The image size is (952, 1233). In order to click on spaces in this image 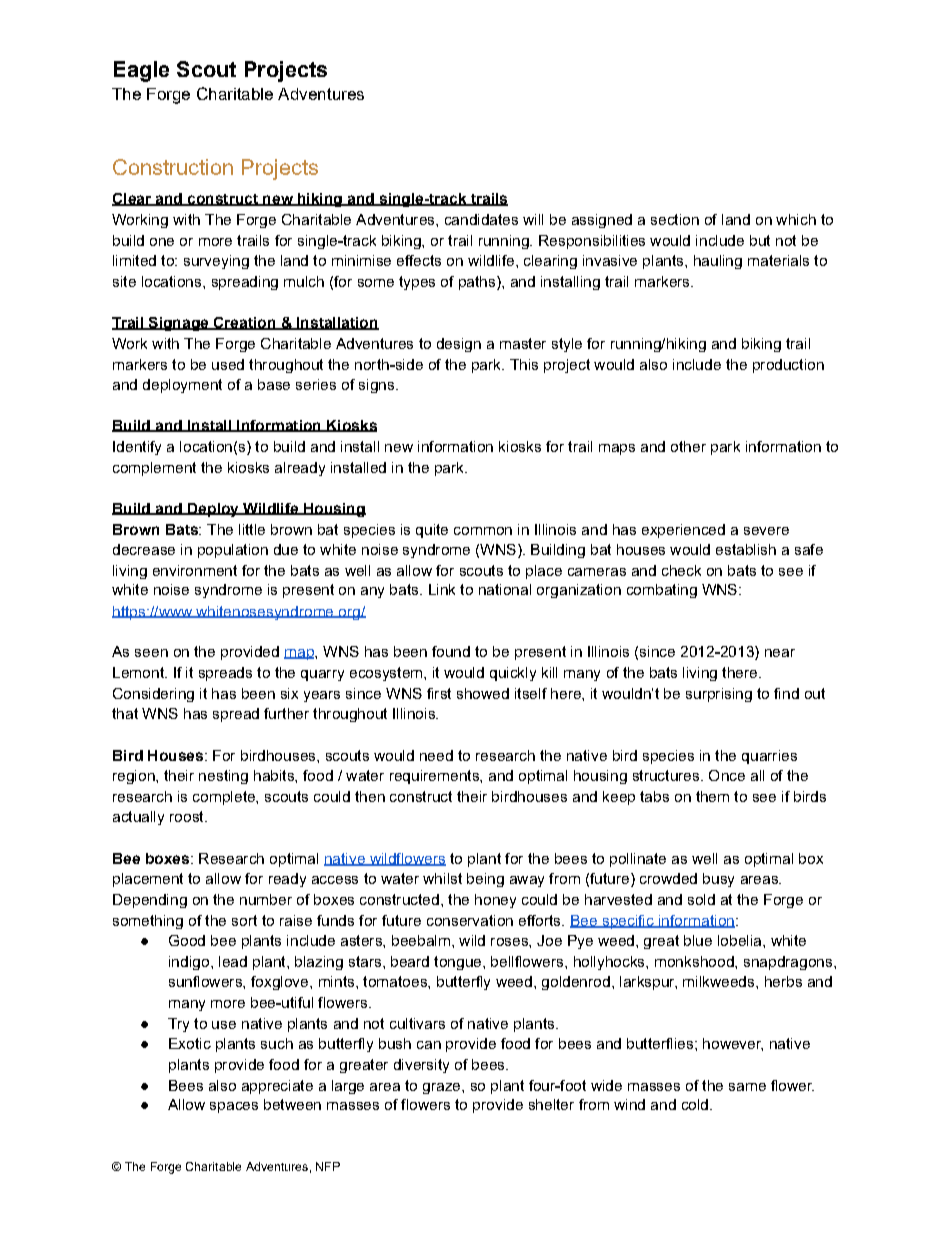, I will do `click(234, 1107)`.
